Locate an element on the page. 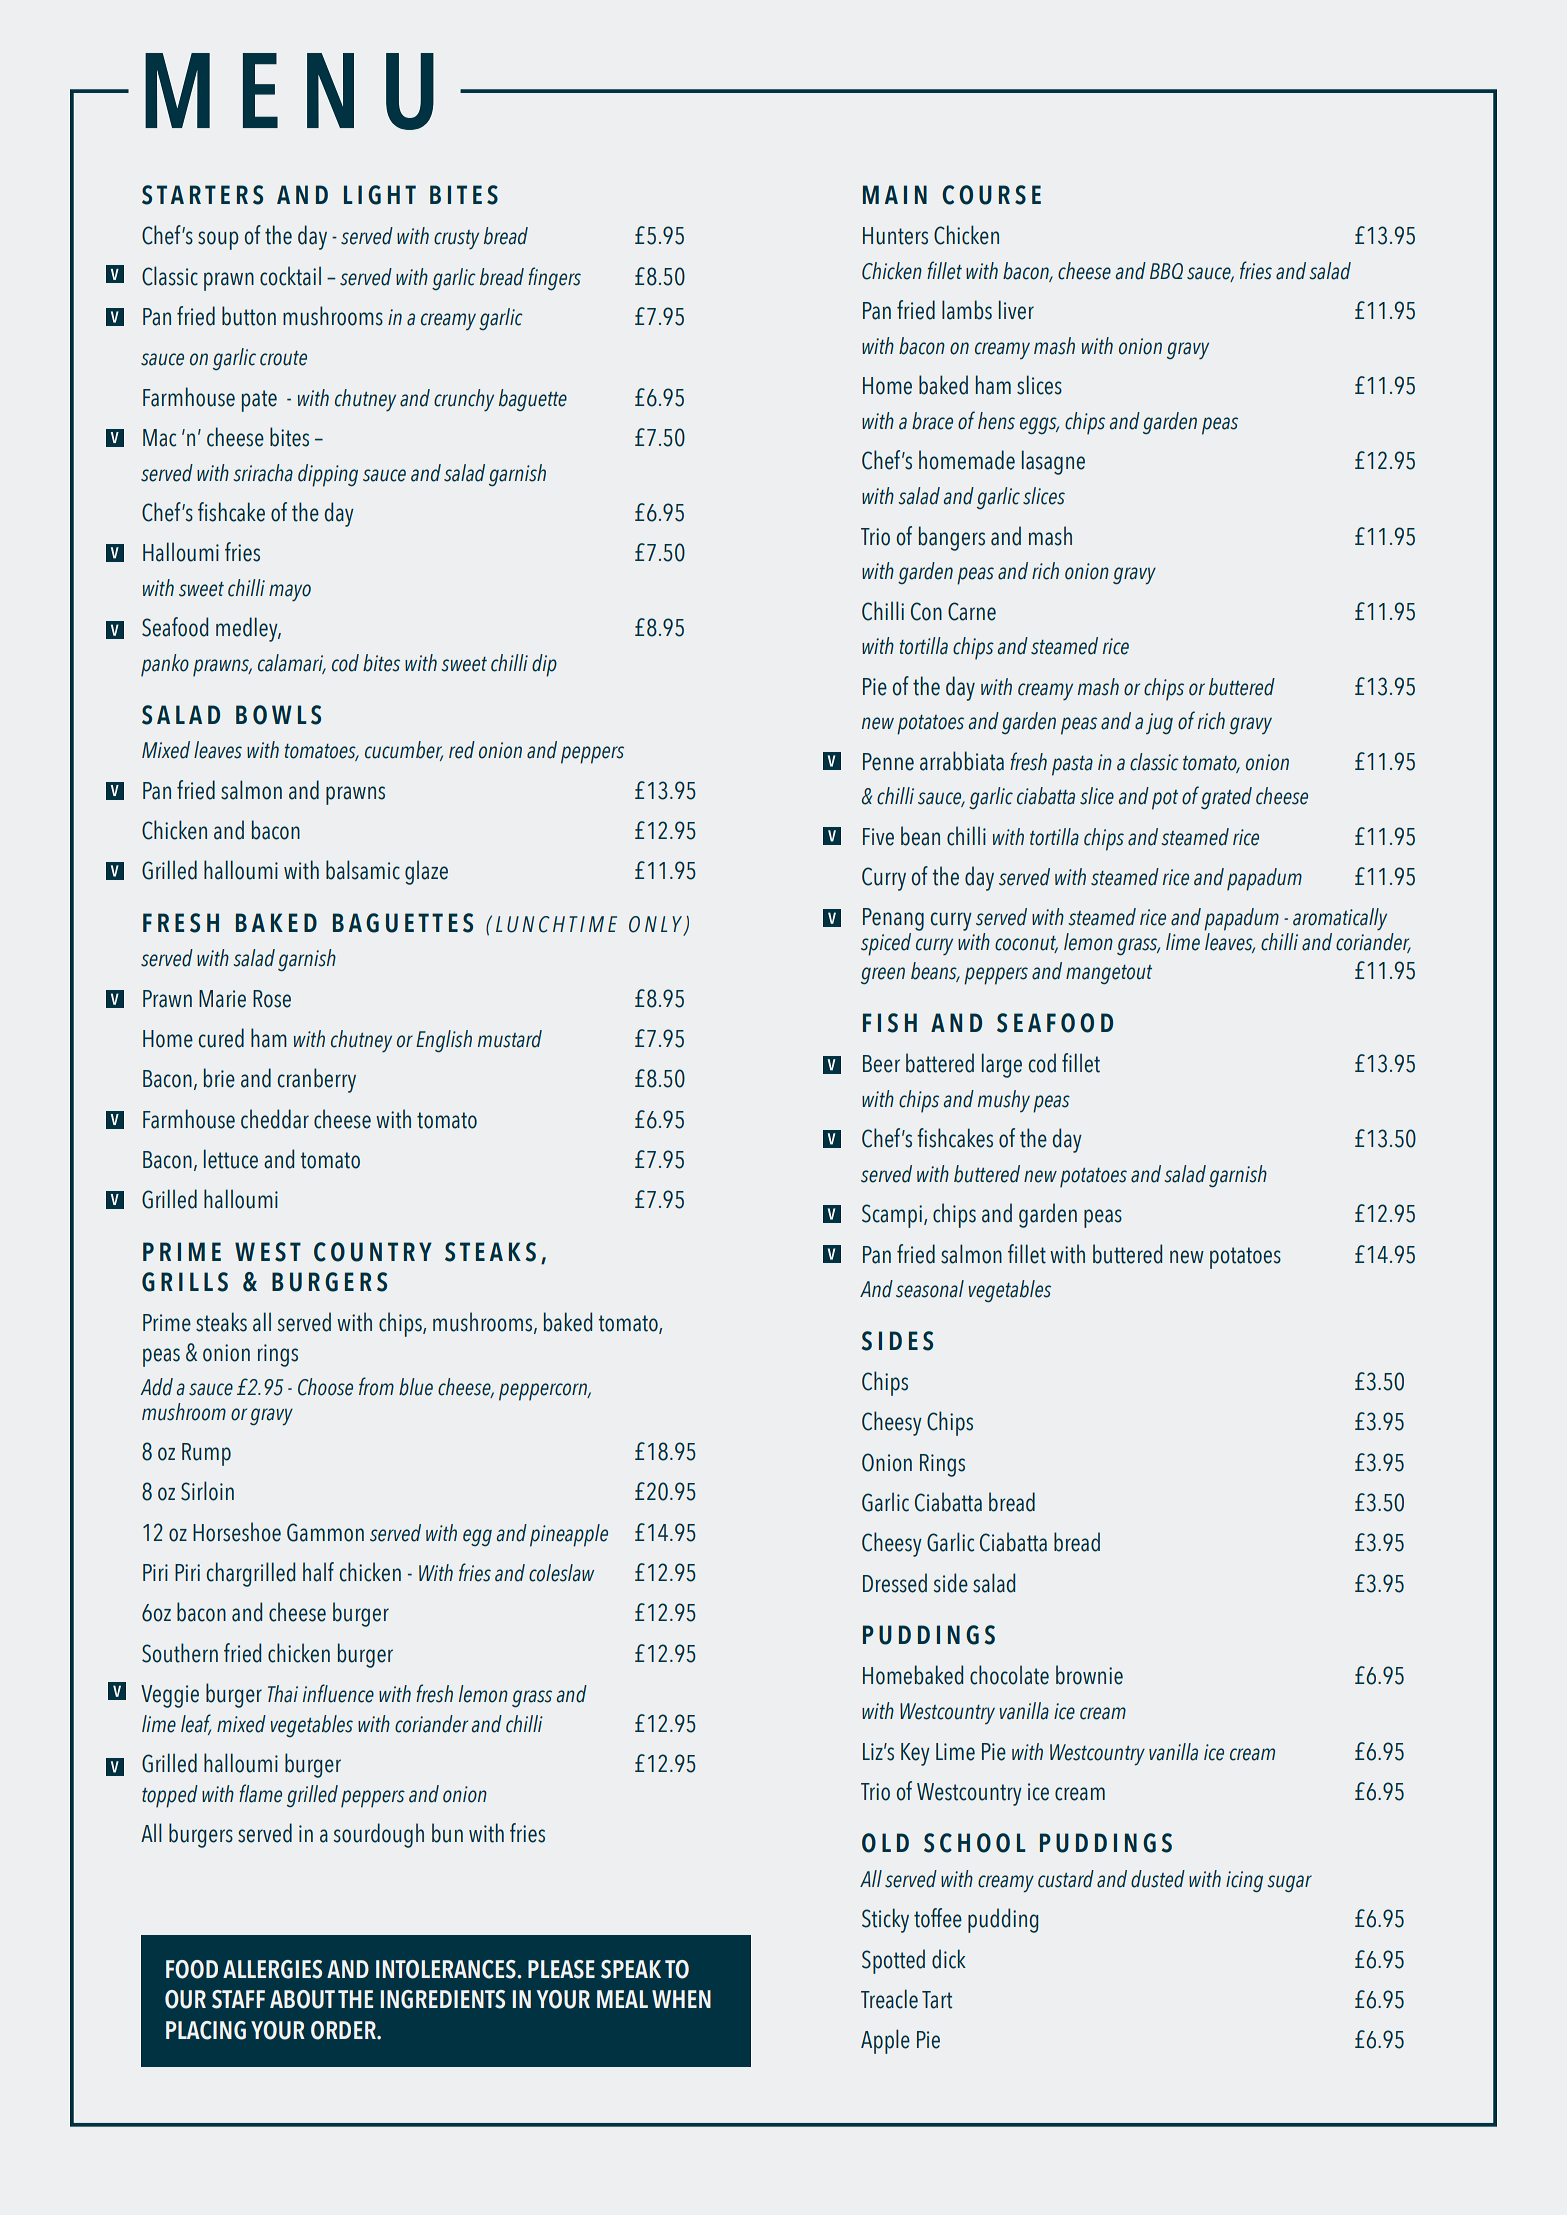 Image resolution: width=1567 pixels, height=2215 pixels. large is located at coordinates (1002, 1065).
